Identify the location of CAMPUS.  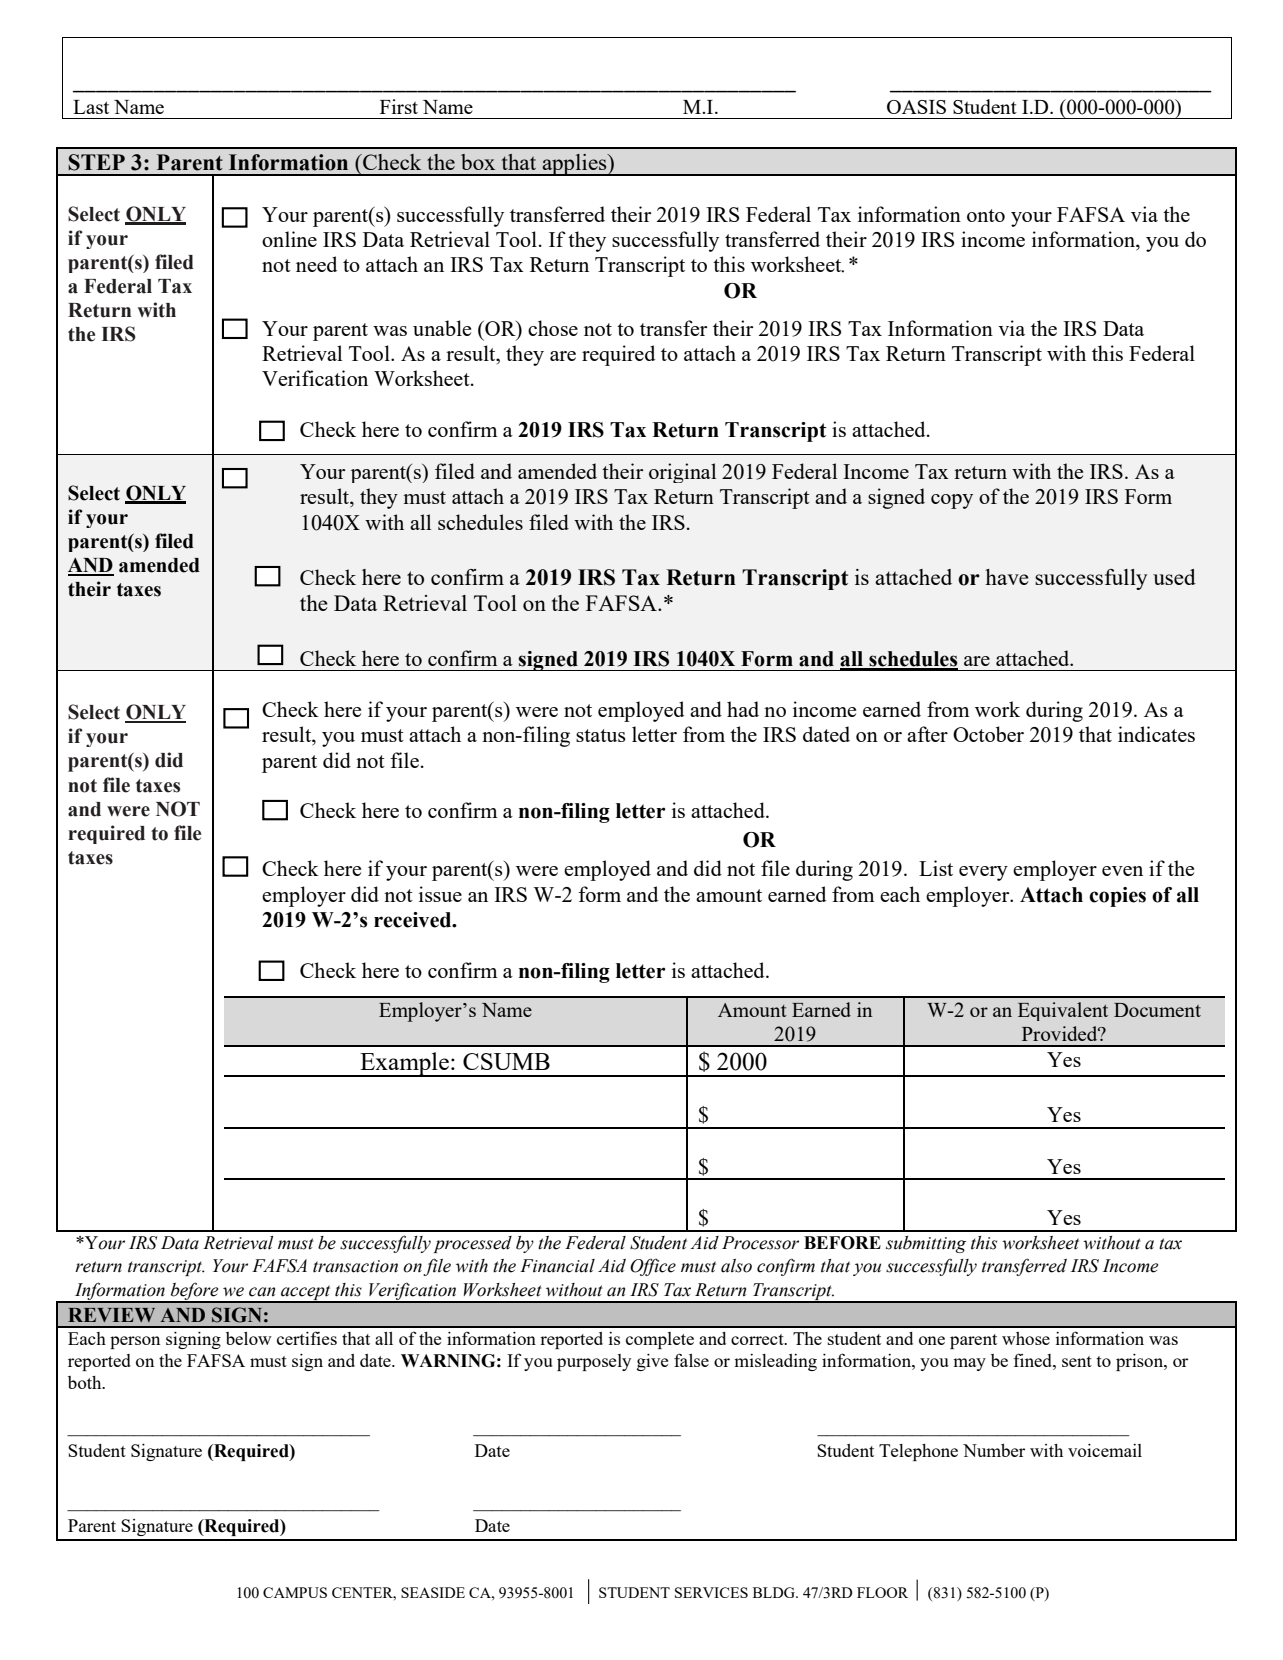
(295, 1592).
